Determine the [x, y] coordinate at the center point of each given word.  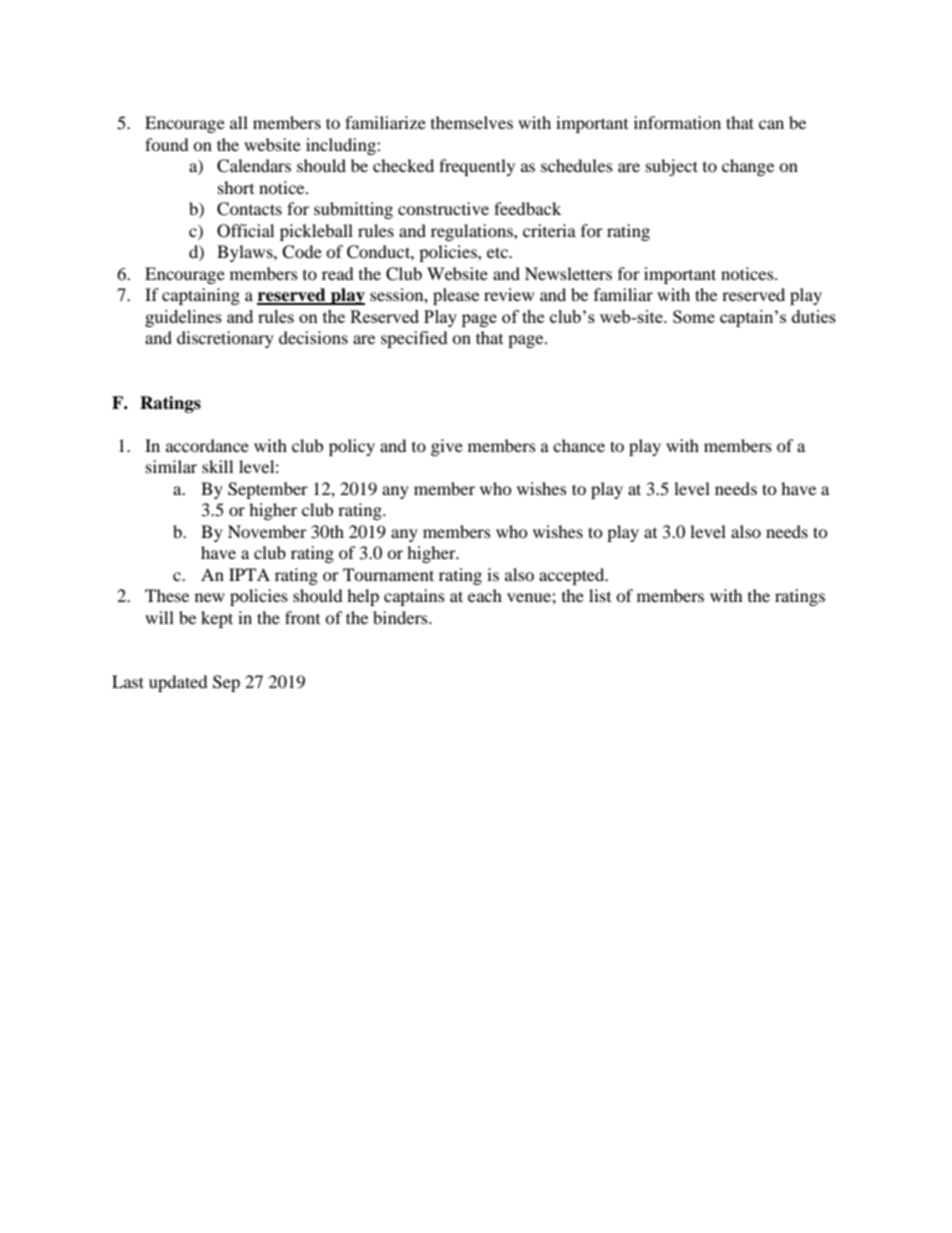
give [447, 447]
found [167, 144]
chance [579, 445]
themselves [472, 122]
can [771, 124]
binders [401, 617]
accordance [207, 445]
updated [178, 683]
